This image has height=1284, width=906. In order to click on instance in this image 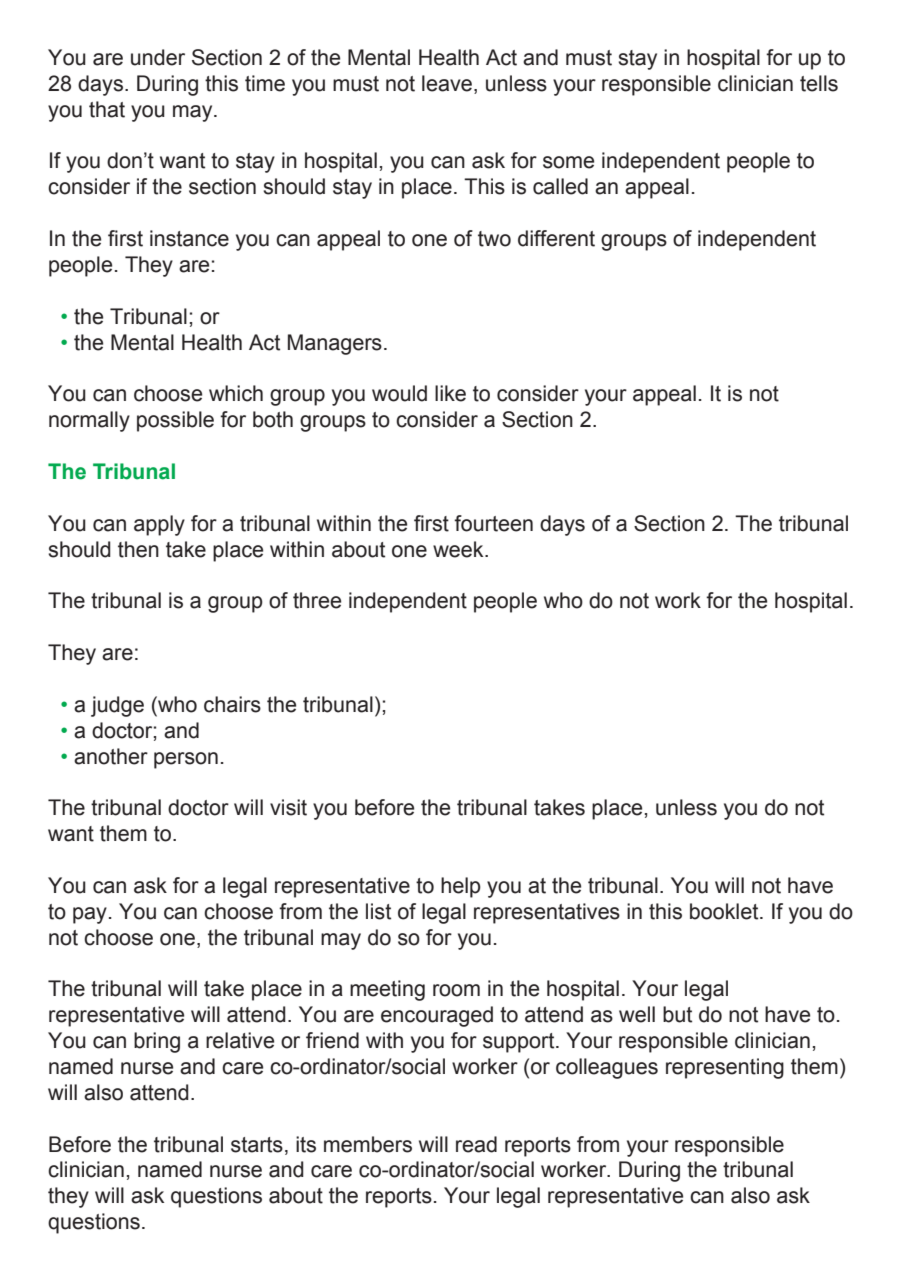, I will do `click(189, 238)`.
